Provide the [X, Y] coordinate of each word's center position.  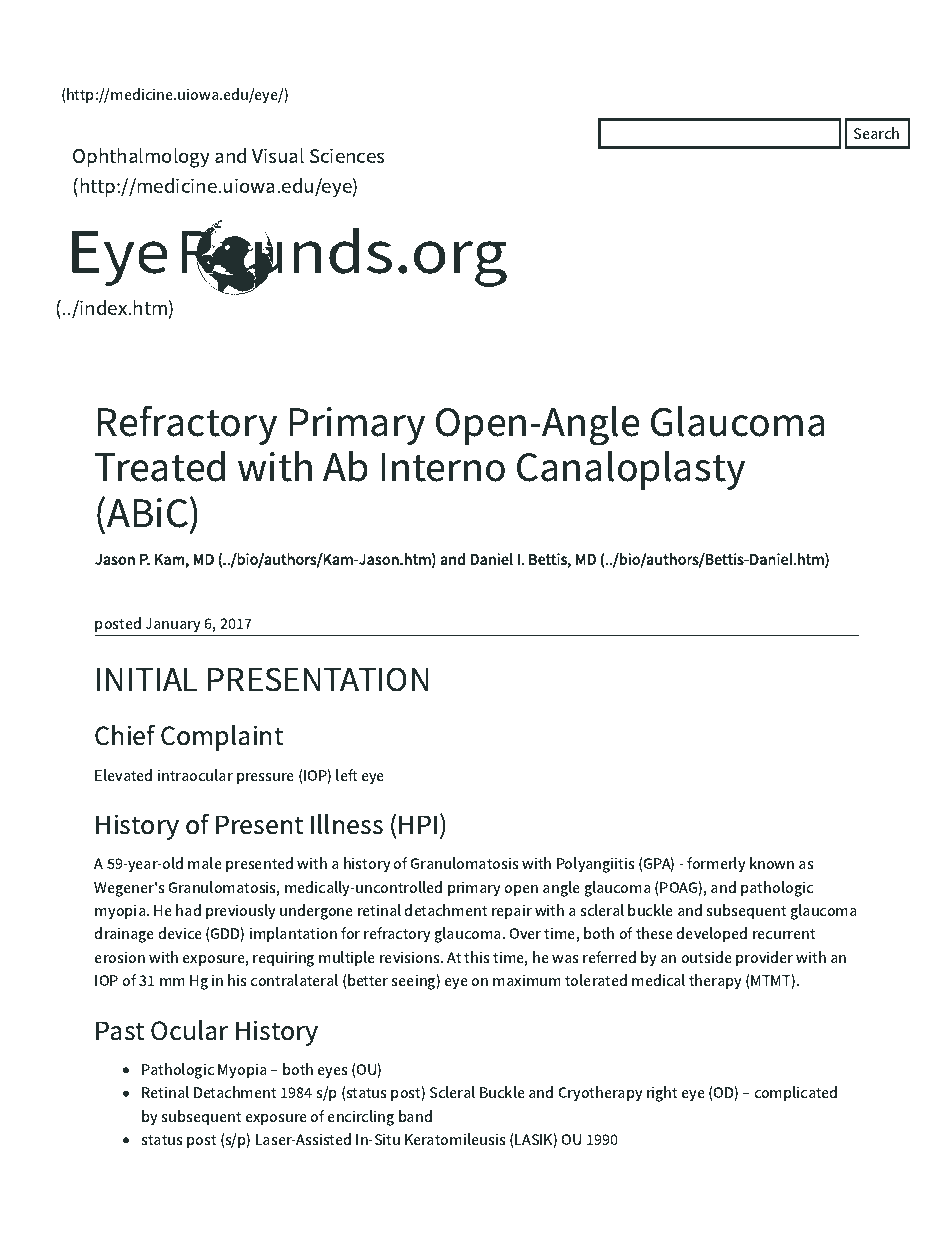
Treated [160, 466]
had [188, 910]
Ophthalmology [141, 158]
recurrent [784, 934]
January [173, 625]
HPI [418, 824]
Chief [125, 735]
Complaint [222, 738]
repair [512, 912]
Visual [278, 155]
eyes [333, 1073]
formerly [716, 865]
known [772, 863]
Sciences [347, 155]
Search [876, 133]
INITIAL [147, 679]
